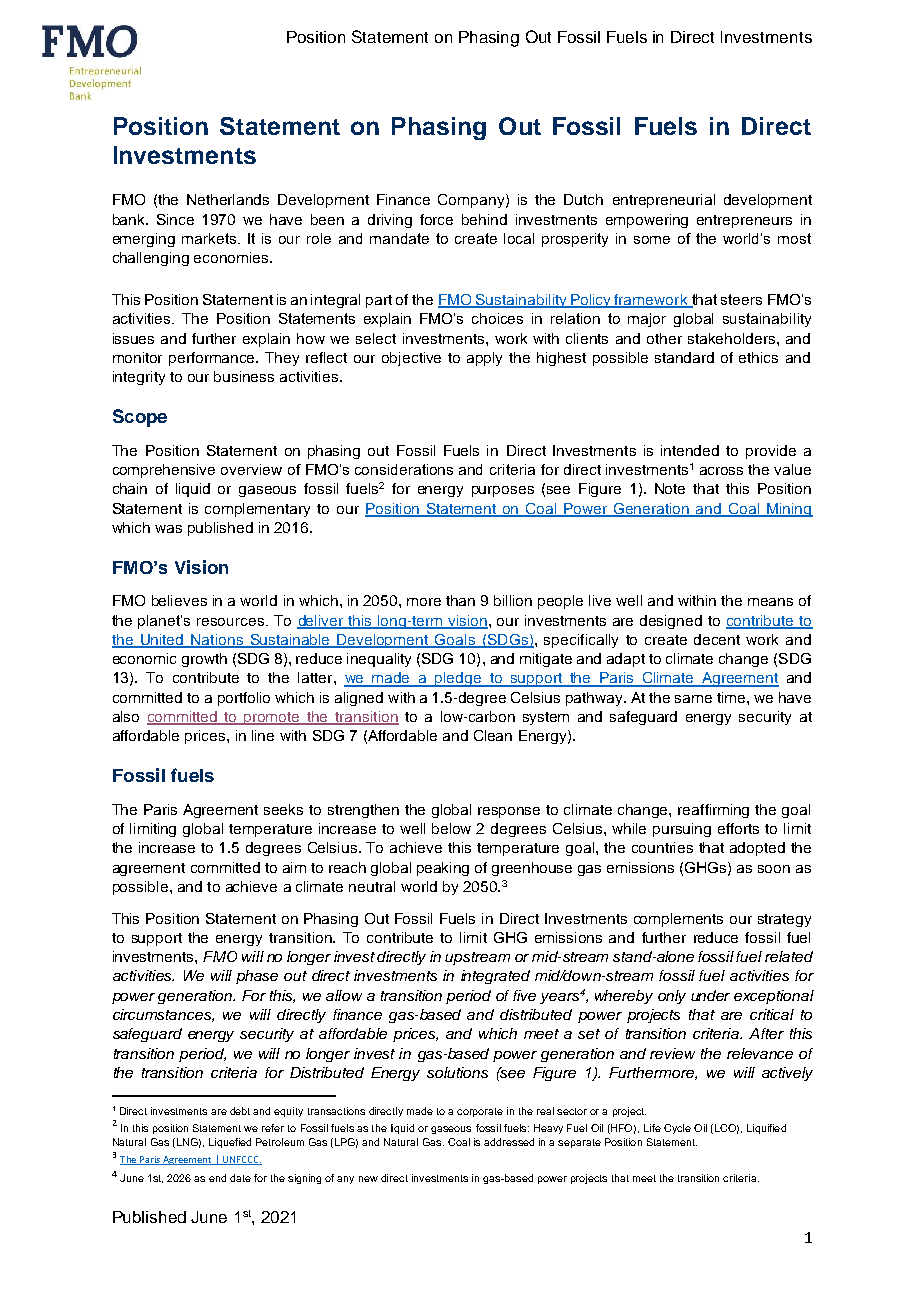  Describe the element at coordinates (458, 679) in the image. I see `pledge` at that location.
